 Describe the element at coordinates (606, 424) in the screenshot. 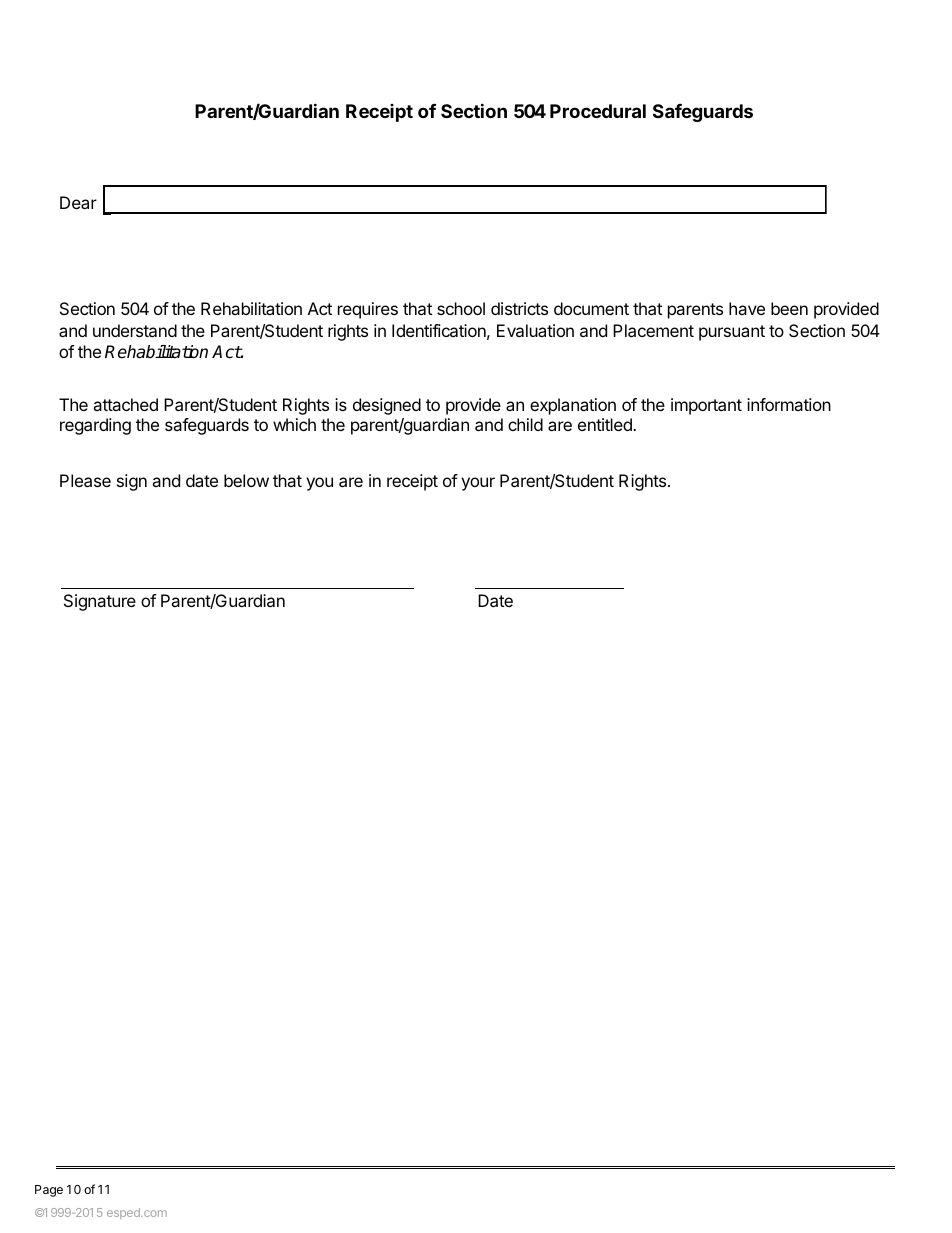

I see `entitled` at that location.
